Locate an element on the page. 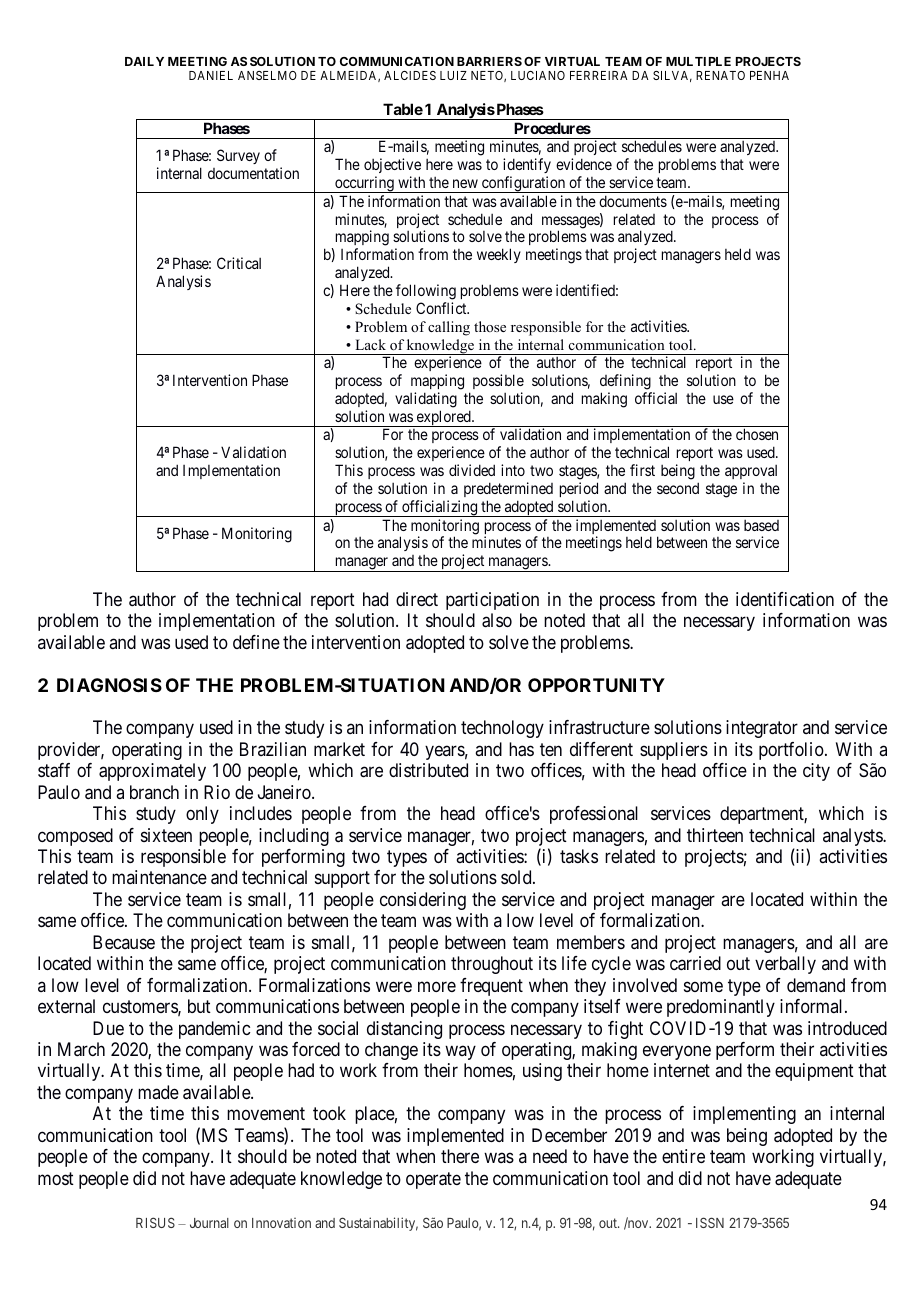  divided is located at coordinates (472, 470).
